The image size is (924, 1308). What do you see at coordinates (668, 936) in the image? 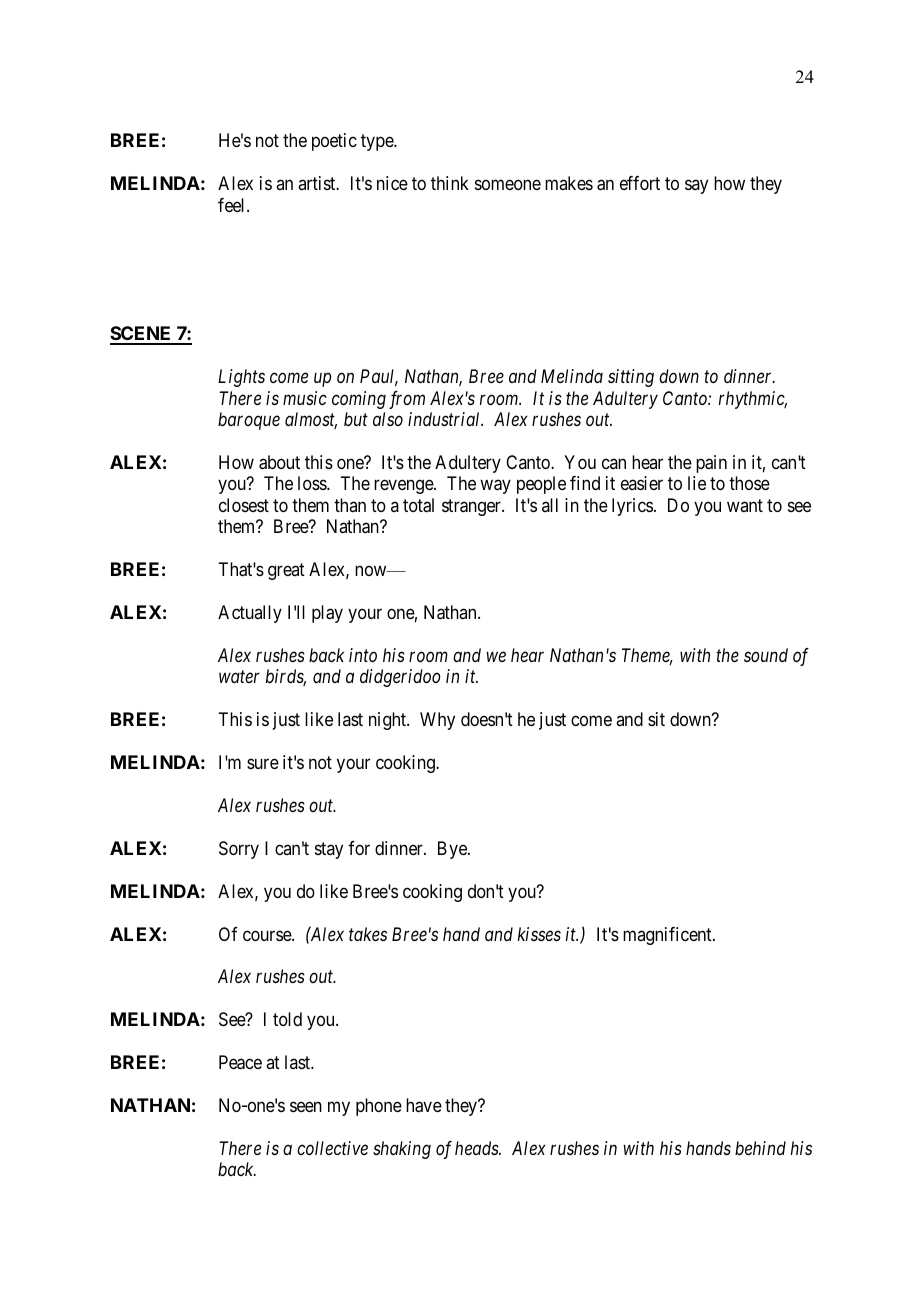
I see `magnificent` at bounding box center [668, 936].
